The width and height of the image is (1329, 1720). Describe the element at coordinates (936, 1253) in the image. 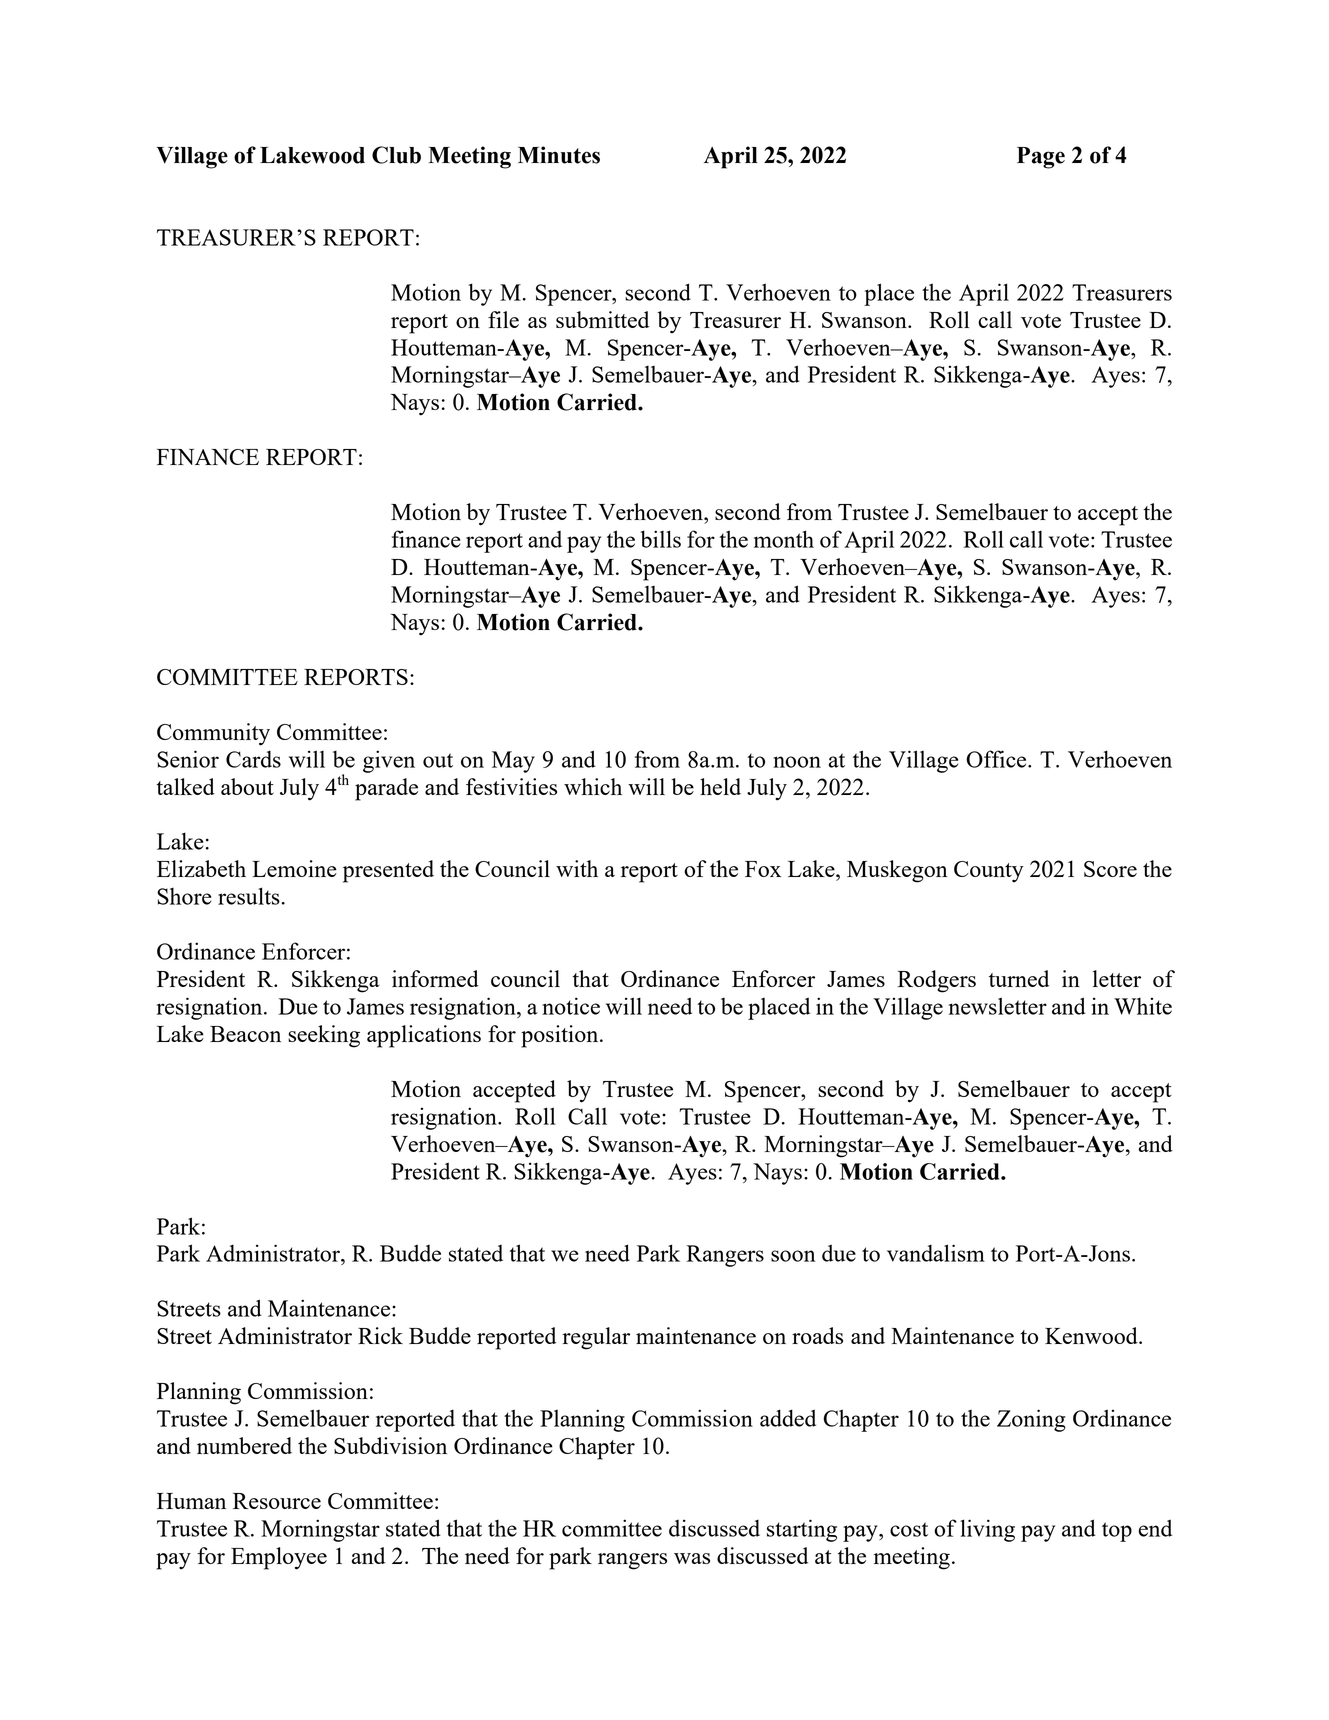

I see `vandalism` at that location.
